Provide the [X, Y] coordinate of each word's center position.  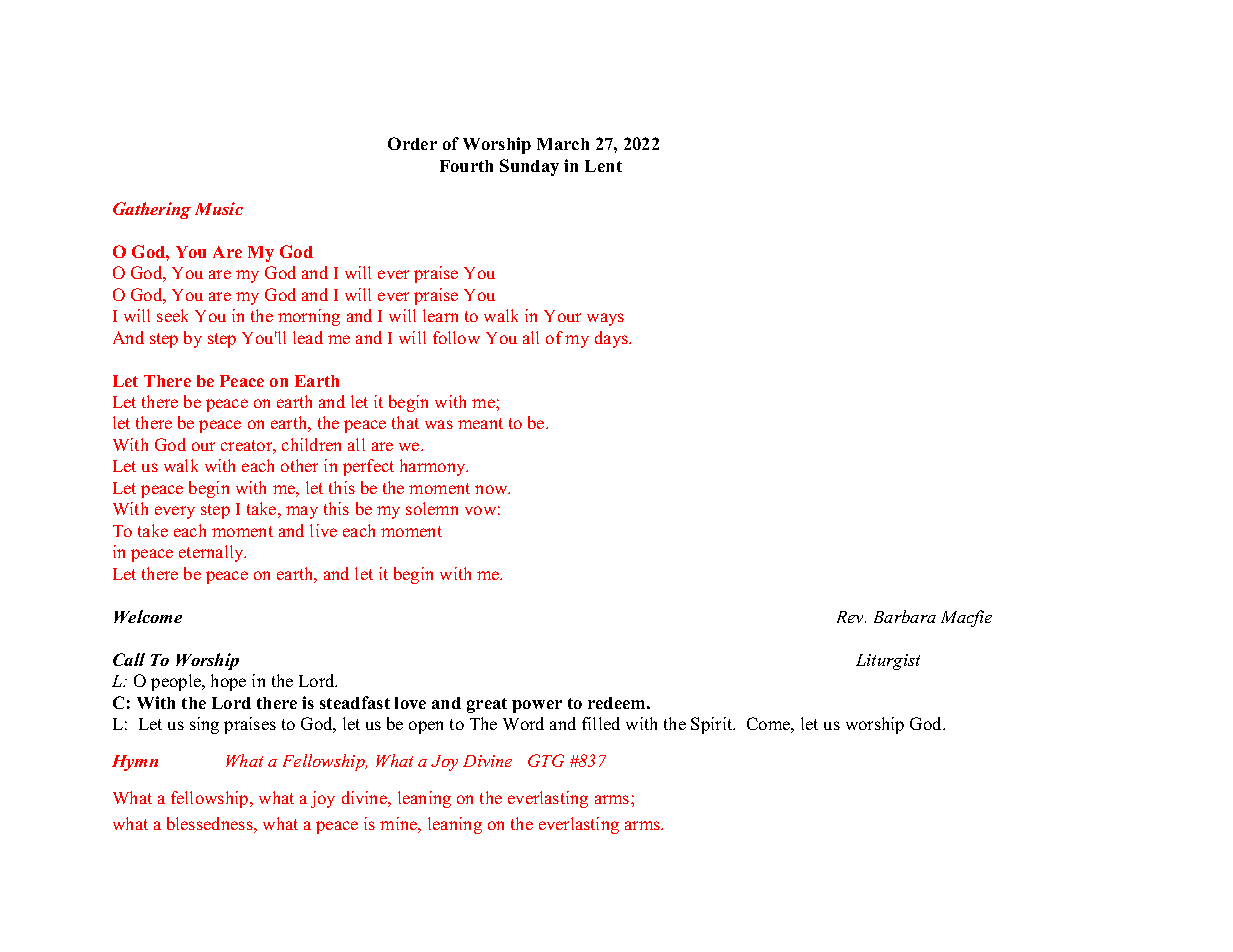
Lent [603, 166]
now [492, 489]
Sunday [529, 167]
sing [204, 725]
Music [219, 208]
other [299, 465]
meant [480, 423]
